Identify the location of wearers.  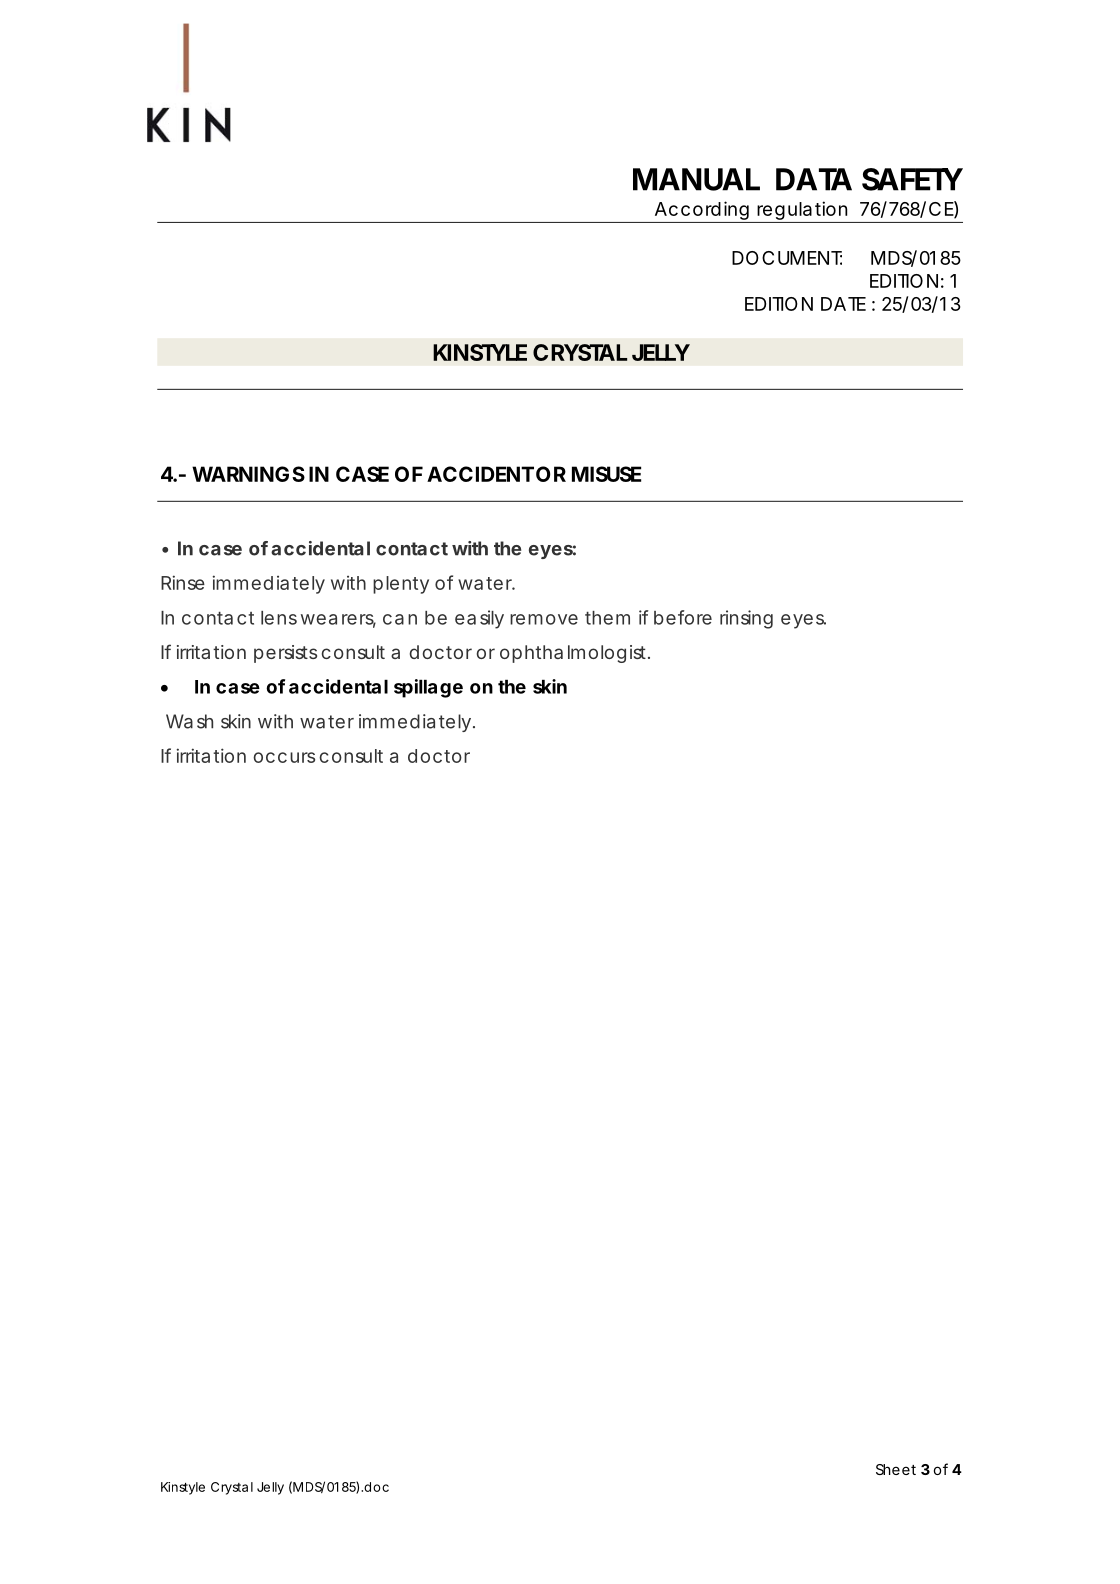
(338, 620).
